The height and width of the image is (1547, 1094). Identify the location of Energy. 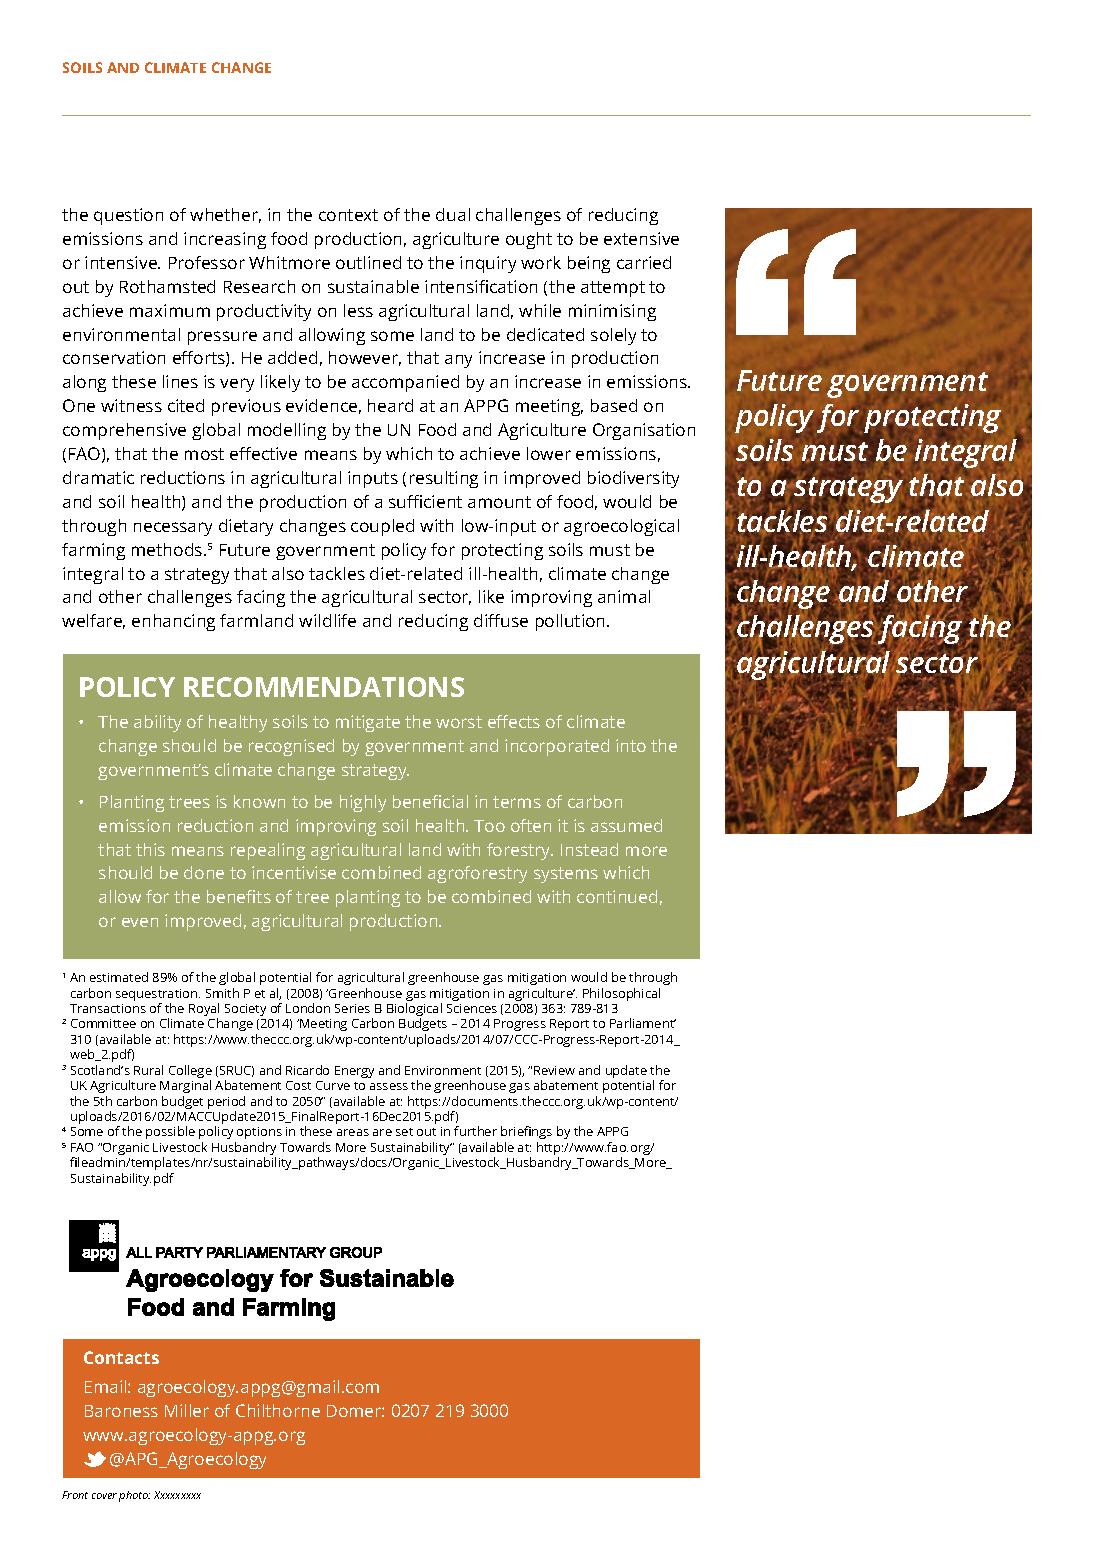
(354, 1072).
